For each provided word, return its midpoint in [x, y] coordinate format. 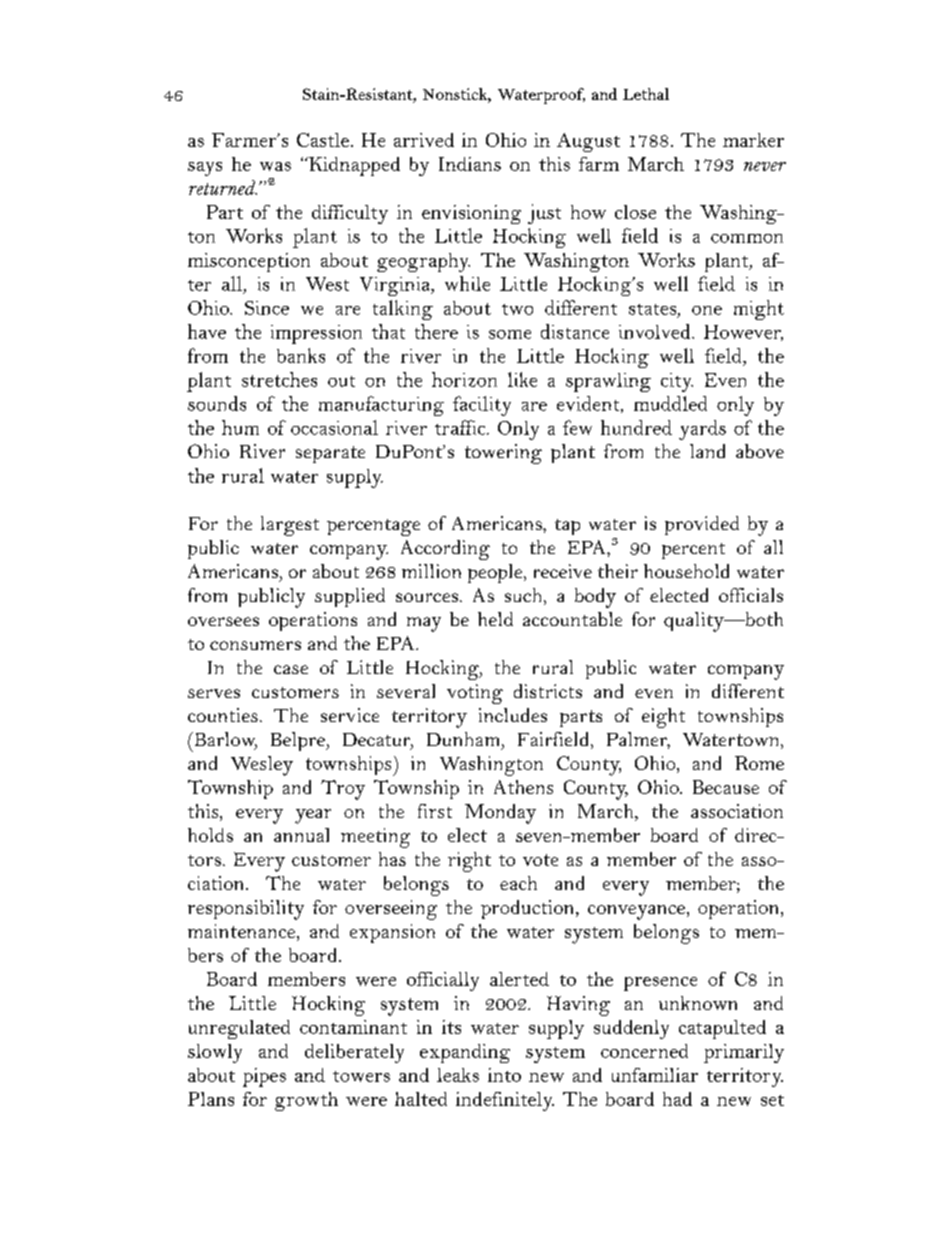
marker [753, 140]
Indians [470, 164]
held [495, 619]
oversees [223, 621]
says [205, 169]
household [686, 571]
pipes [264, 1077]
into [504, 1075]
